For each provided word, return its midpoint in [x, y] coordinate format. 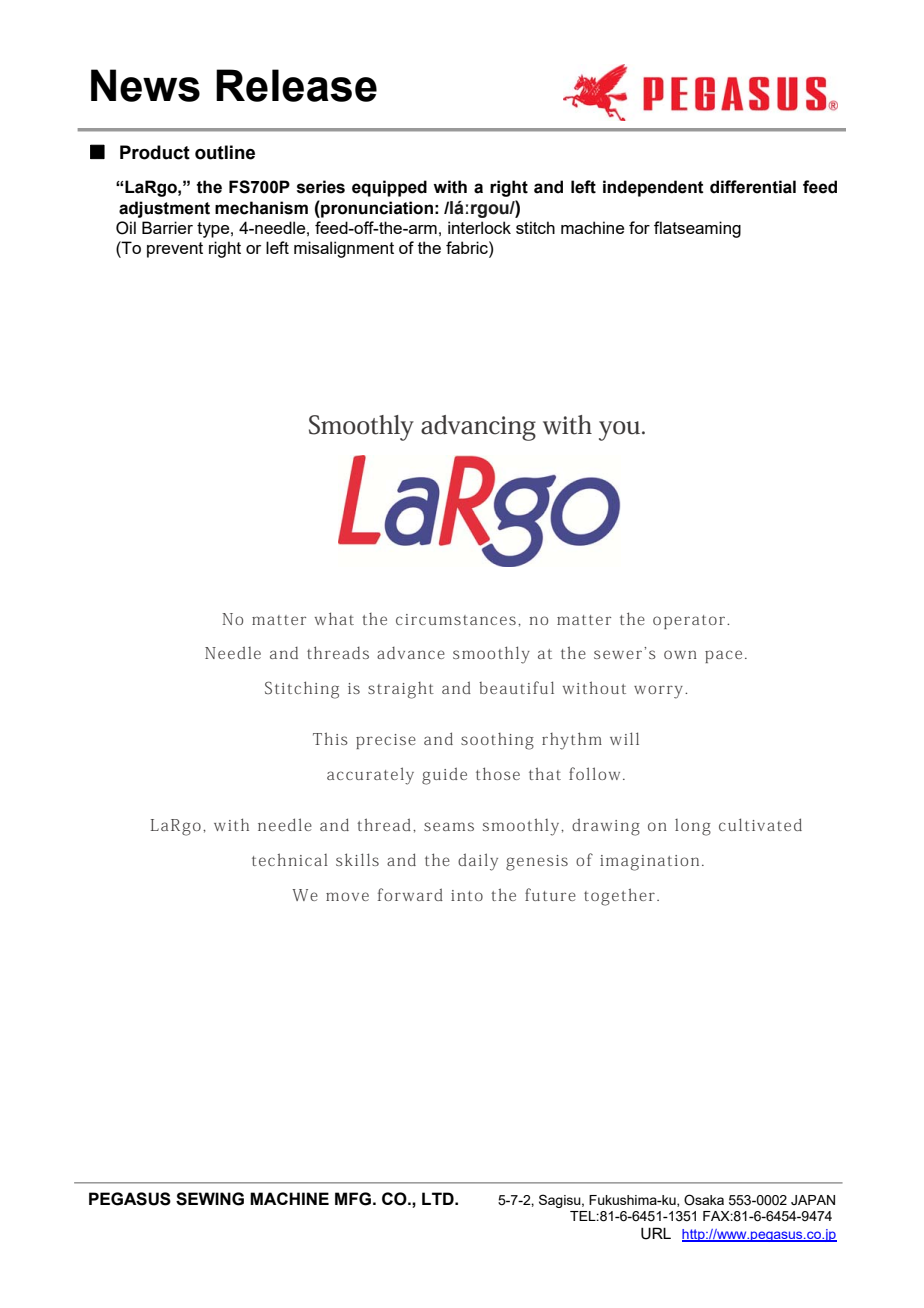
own [680, 654]
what [334, 618]
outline [225, 152]
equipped [389, 188]
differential [753, 187]
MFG [353, 1199]
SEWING [210, 1199]
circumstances [456, 619]
